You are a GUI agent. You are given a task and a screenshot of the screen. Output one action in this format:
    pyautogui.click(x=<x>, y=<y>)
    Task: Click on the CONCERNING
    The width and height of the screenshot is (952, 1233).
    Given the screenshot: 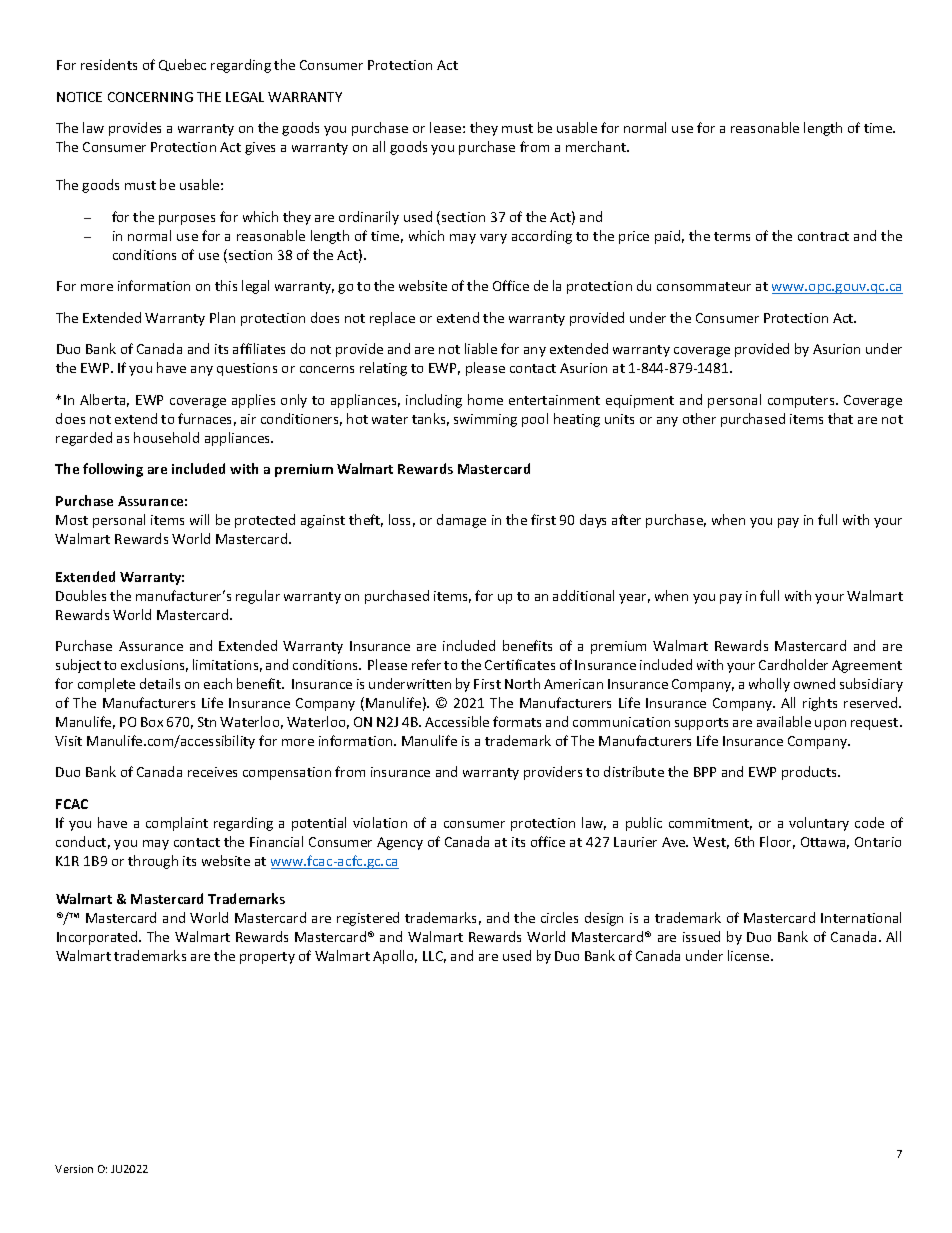 What is the action you would take?
    pyautogui.click(x=150, y=97)
